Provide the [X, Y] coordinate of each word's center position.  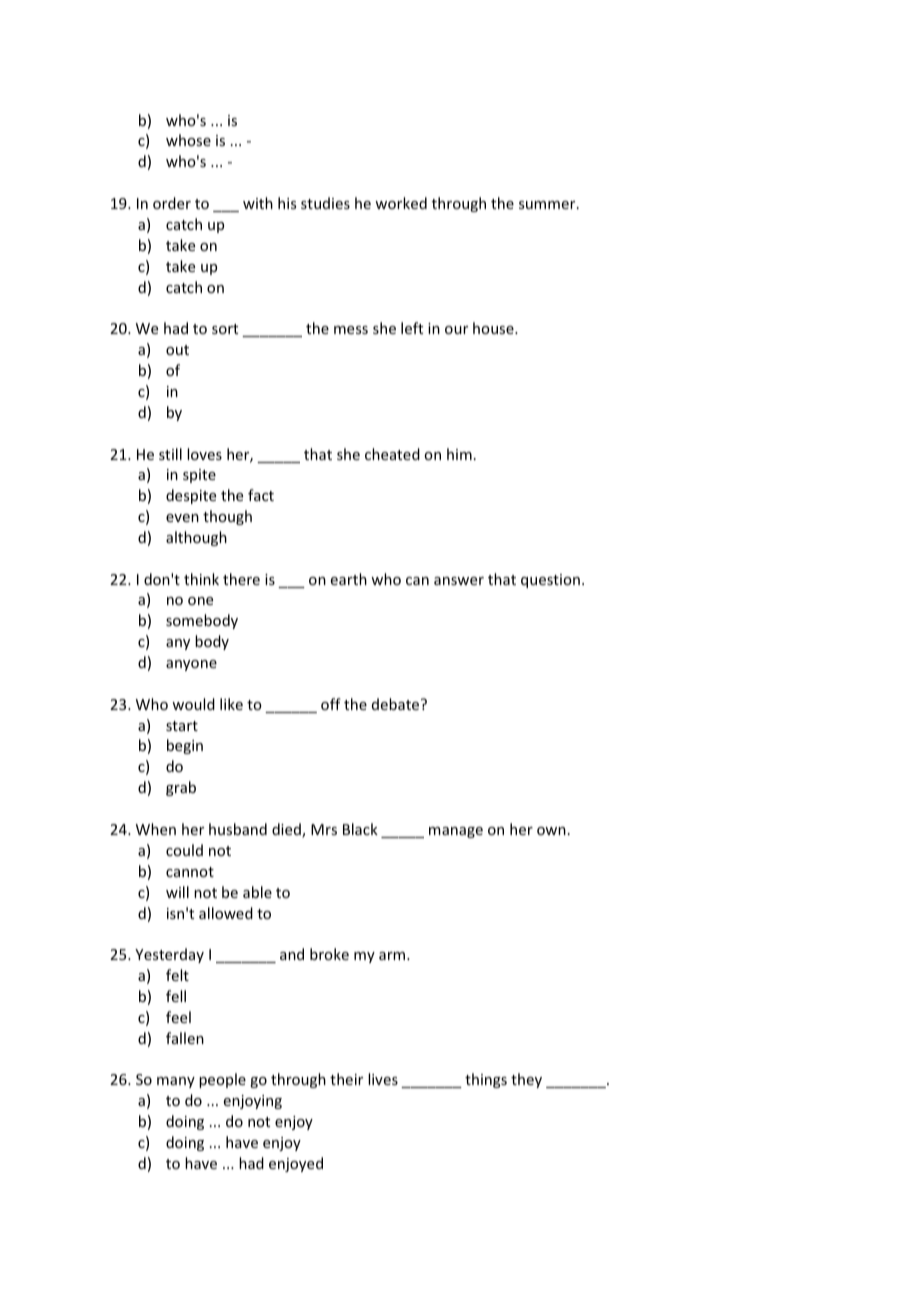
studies [325, 203]
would [193, 704]
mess [351, 330]
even [182, 518]
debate [397, 704]
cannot [190, 872]
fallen [185, 1038]
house [494, 328]
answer [459, 581]
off [331, 704]
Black [360, 829]
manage [456, 832]
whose [188, 140]
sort [225, 329]
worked [401, 203]
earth [349, 579]
